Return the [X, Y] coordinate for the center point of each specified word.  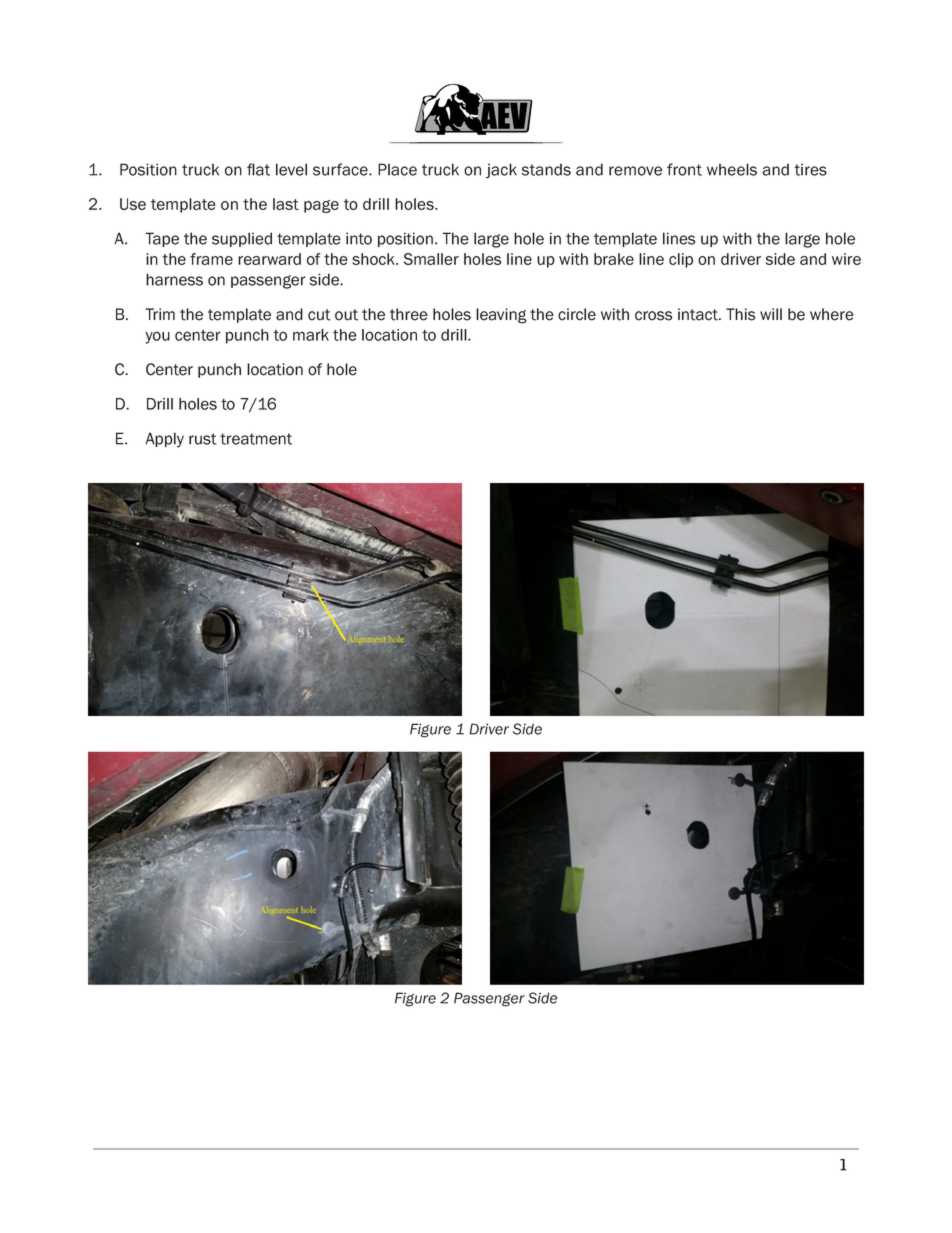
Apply [164, 440]
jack [501, 171]
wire [846, 259]
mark [311, 335]
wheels [732, 169]
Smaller [431, 259]
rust [202, 439]
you [157, 337]
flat [258, 169]
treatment [256, 439]
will [771, 314]
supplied [242, 239]
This [740, 314]
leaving [501, 316]
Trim [160, 314]
